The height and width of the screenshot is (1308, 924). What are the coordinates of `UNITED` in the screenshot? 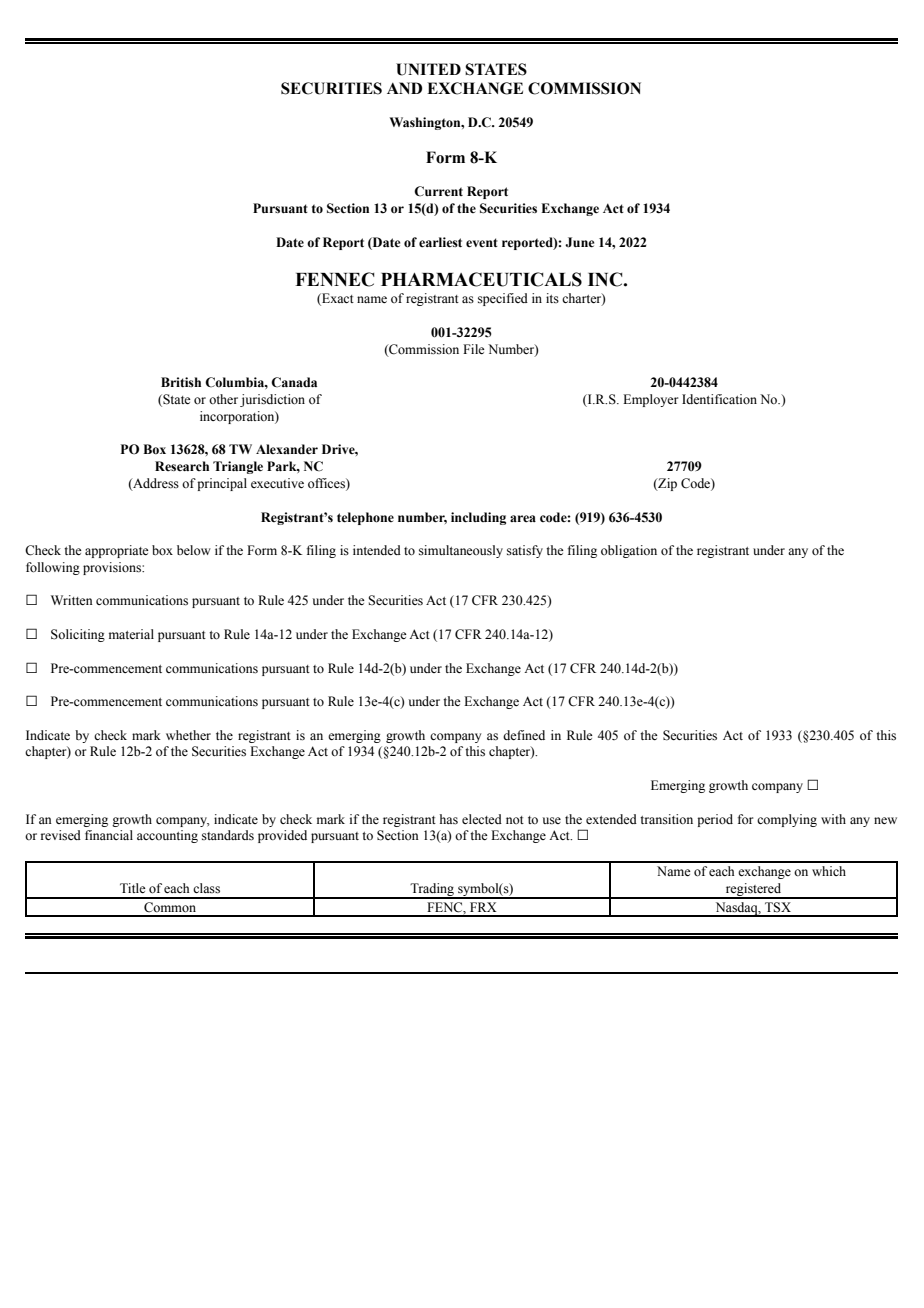 It's located at (428, 69).
